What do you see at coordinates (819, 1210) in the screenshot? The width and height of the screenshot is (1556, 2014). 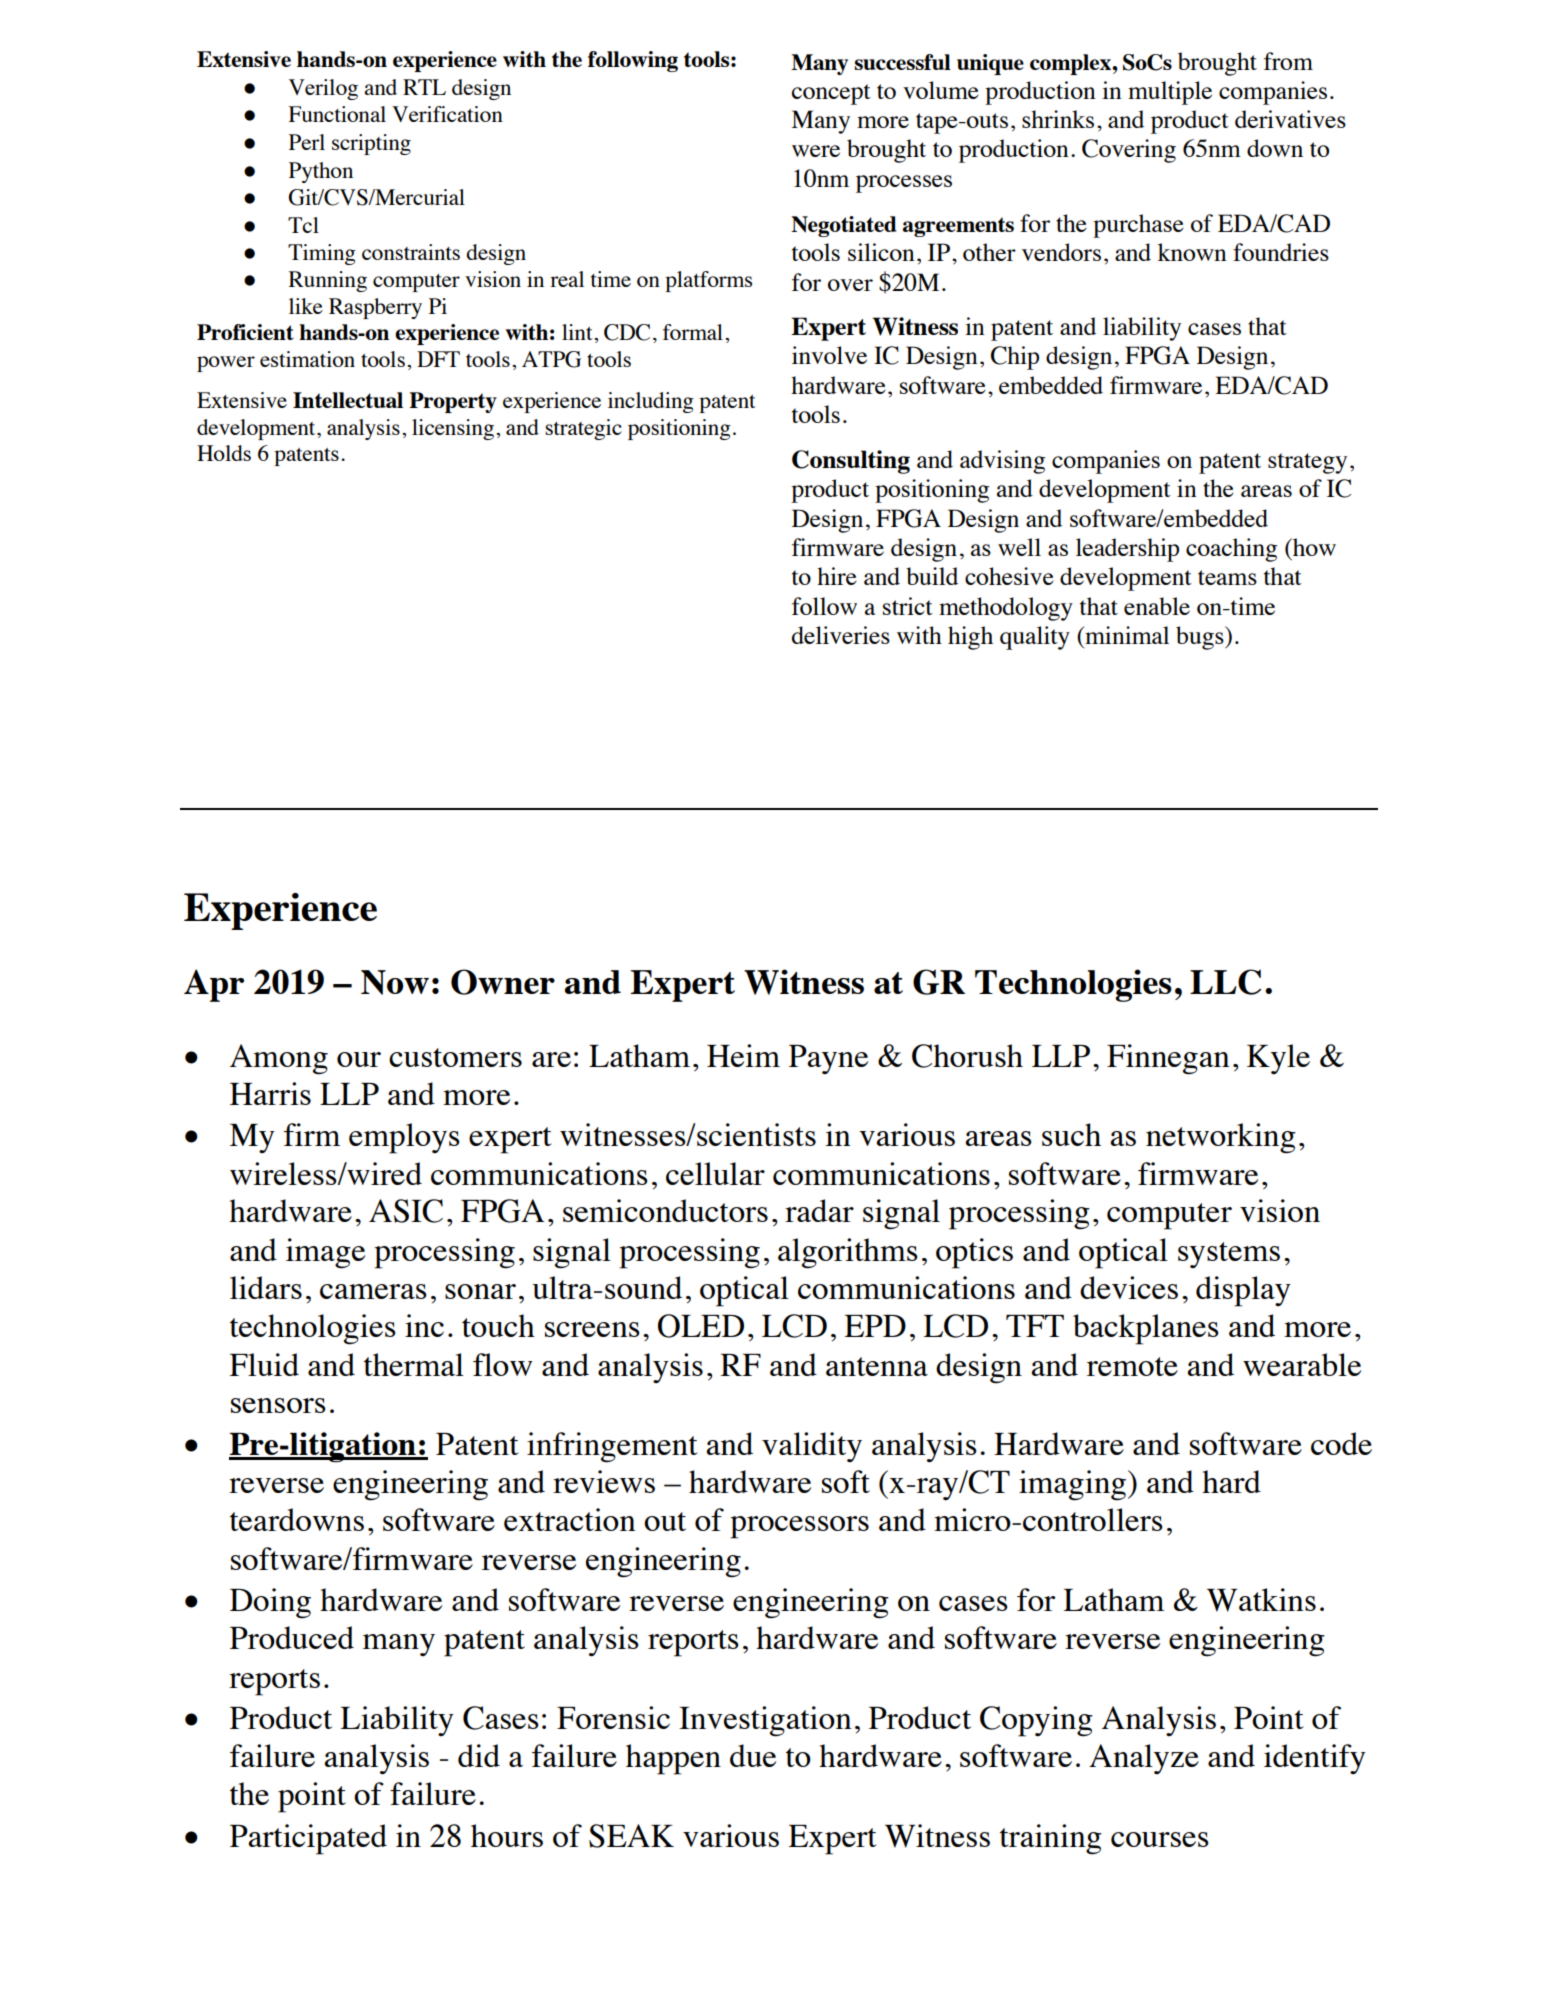 I see `radar` at bounding box center [819, 1210].
